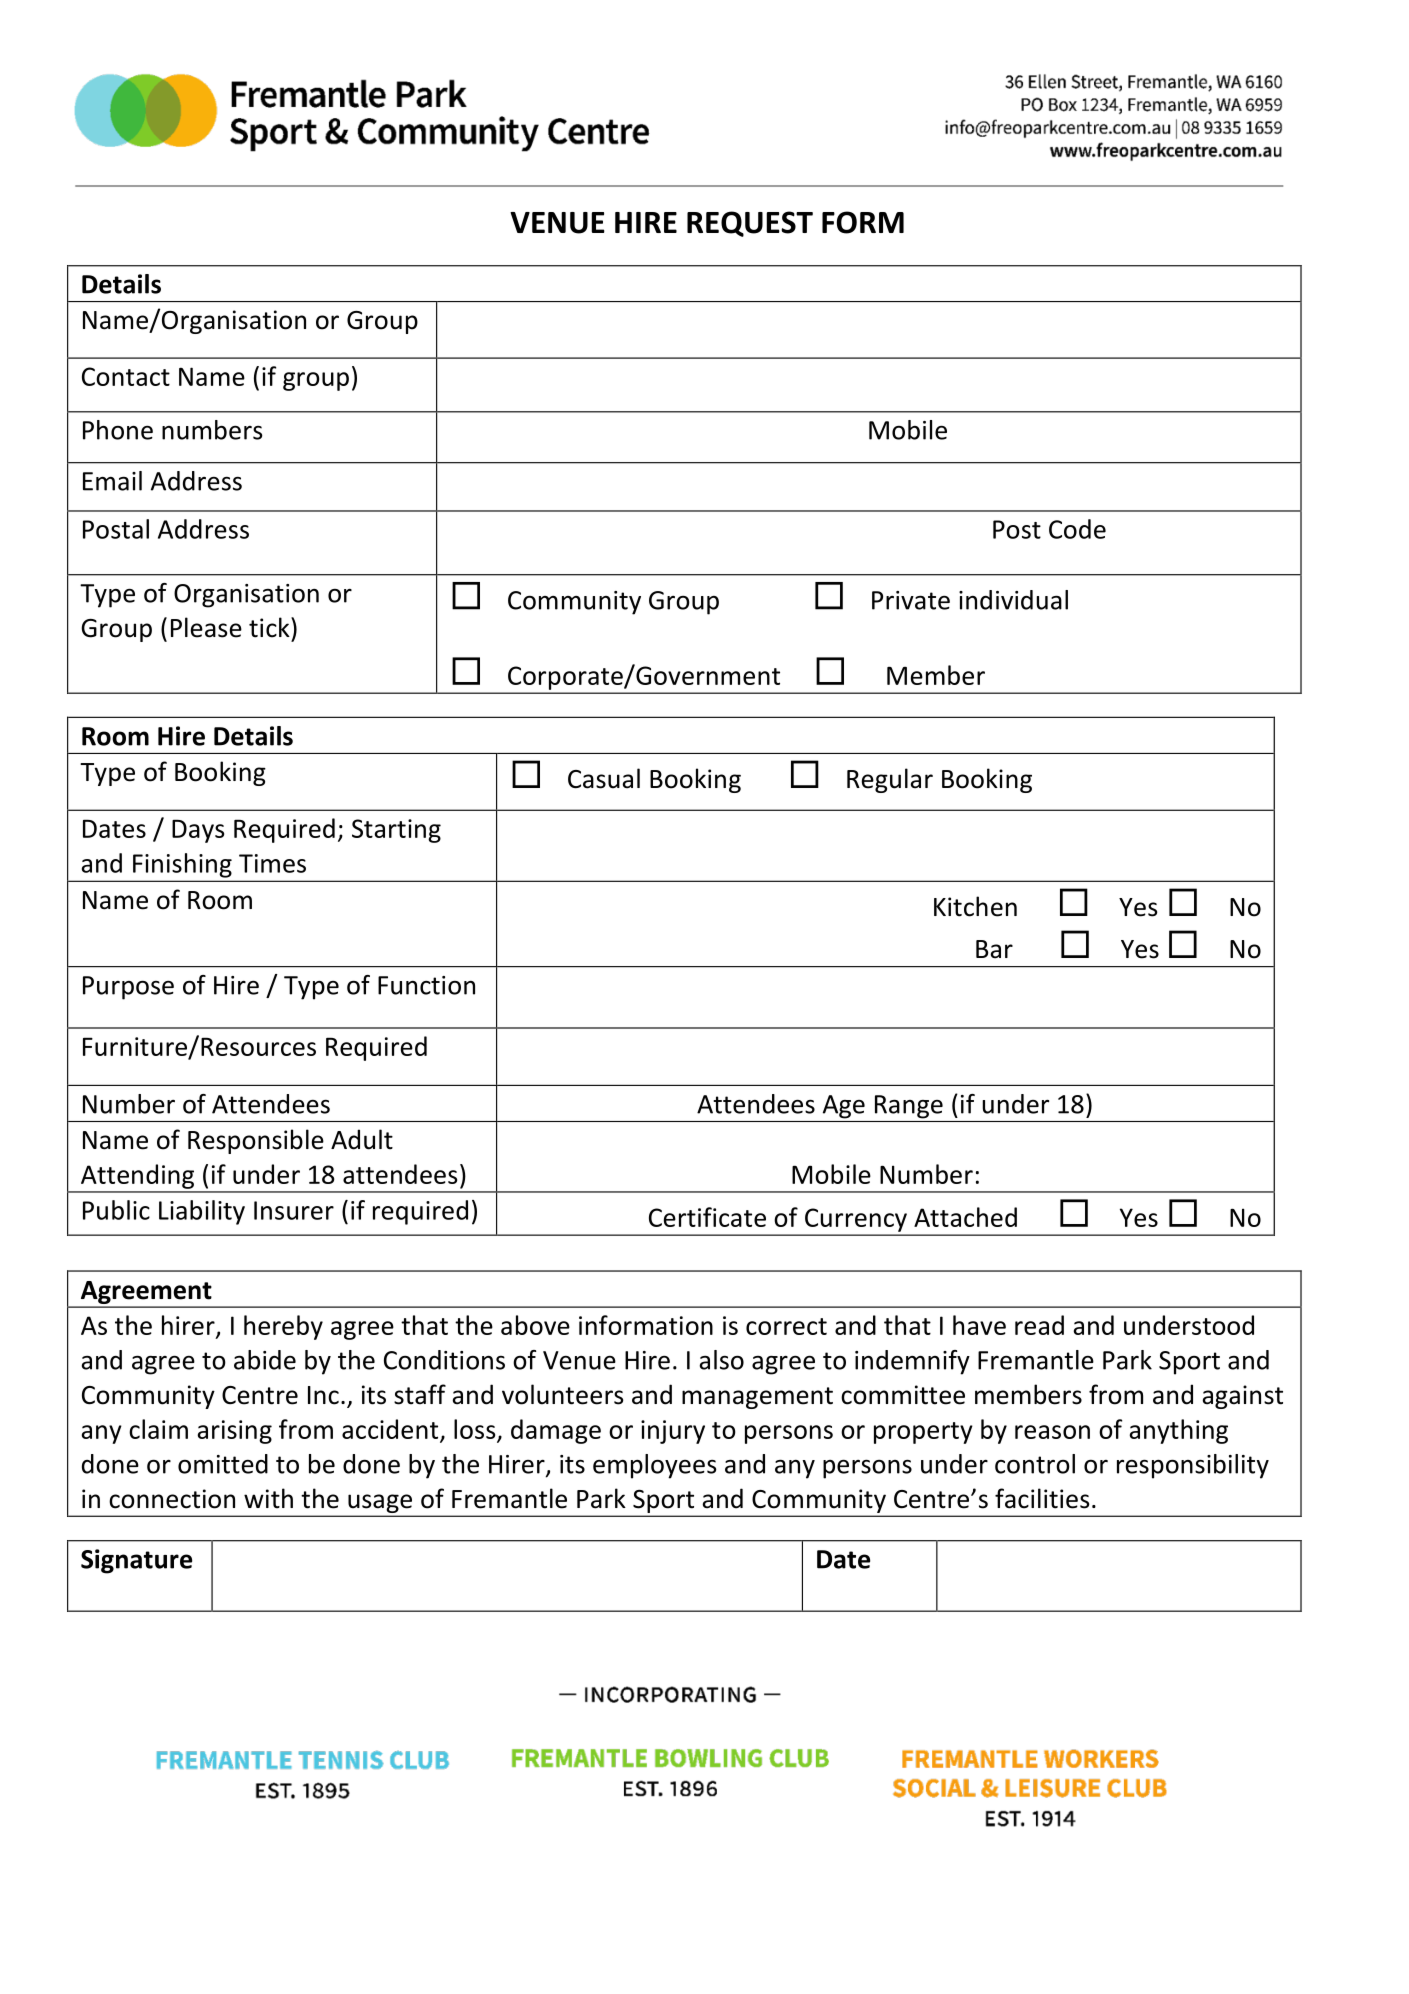  Describe the element at coordinates (268, 1498) in the document. I see `with` at that location.
